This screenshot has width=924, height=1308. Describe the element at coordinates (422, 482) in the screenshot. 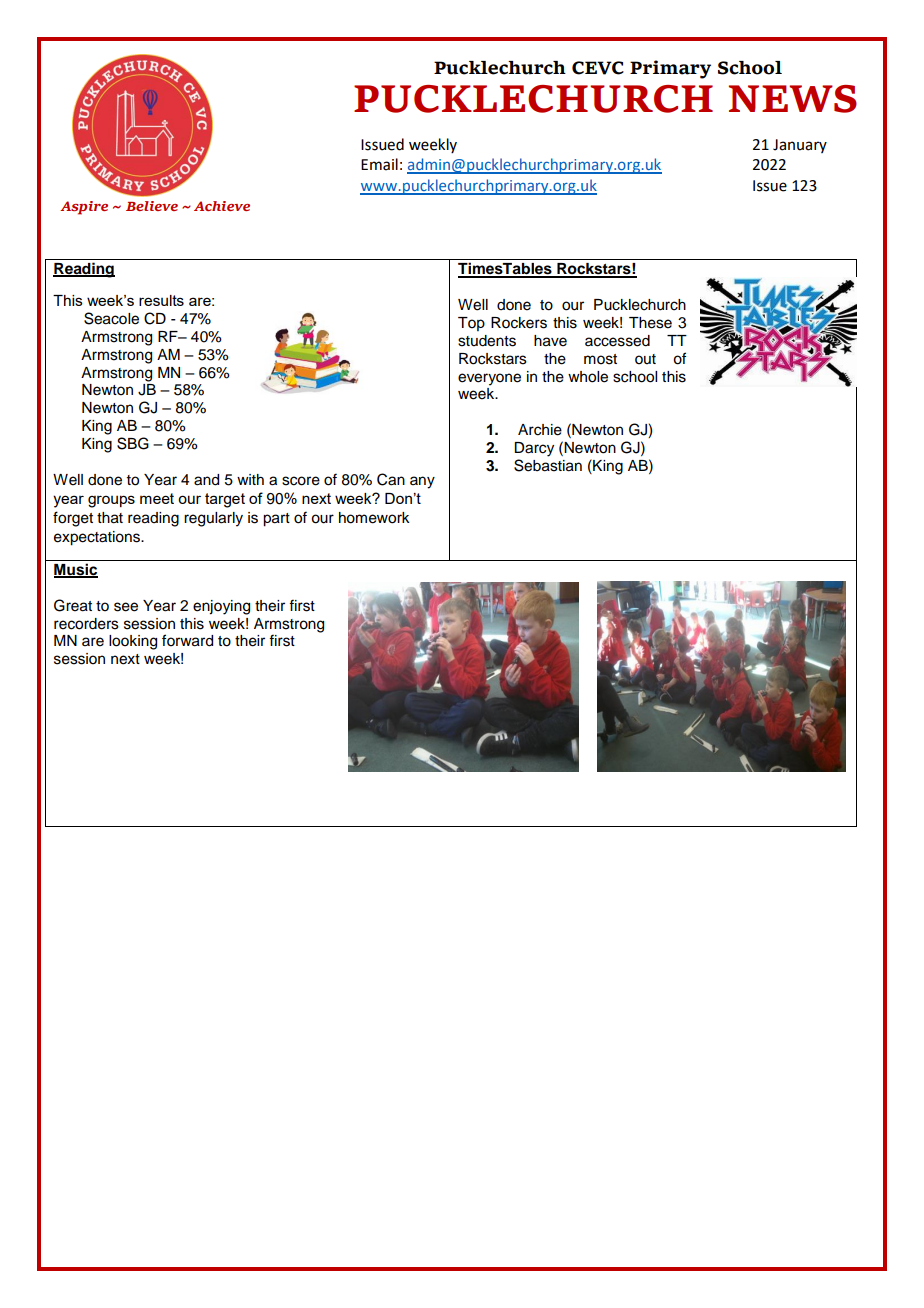

I see `any` at that location.
